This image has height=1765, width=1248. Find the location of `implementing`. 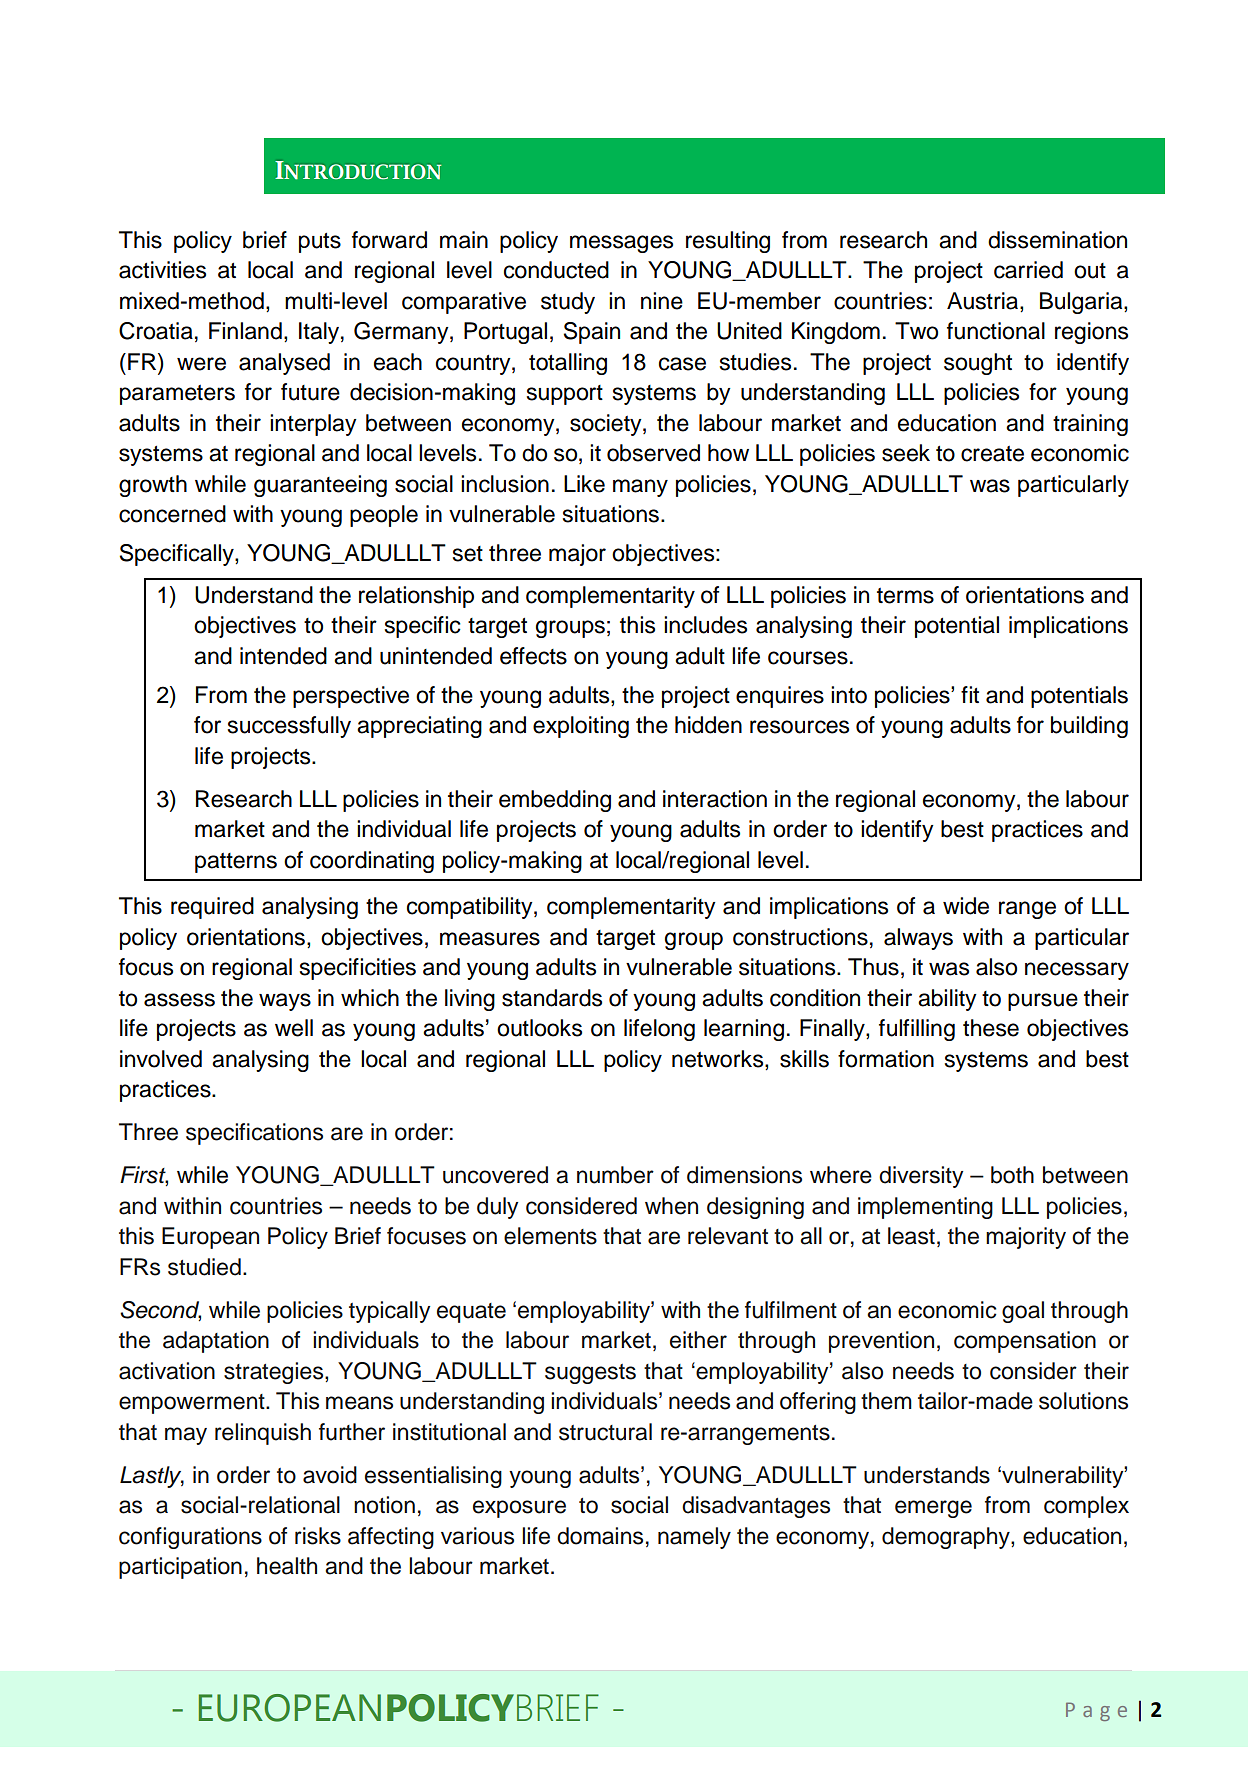

implementing is located at coordinates (925, 1208).
